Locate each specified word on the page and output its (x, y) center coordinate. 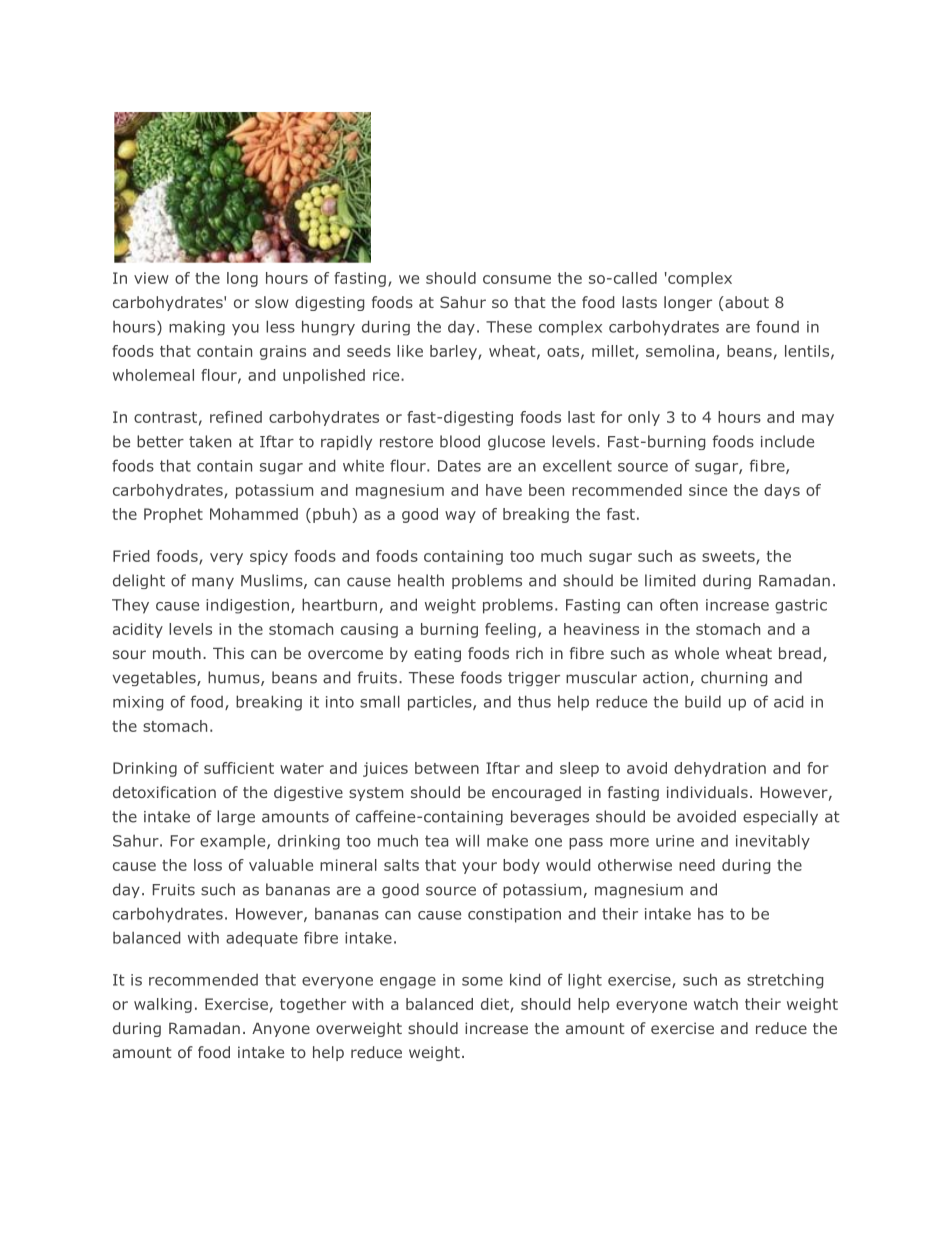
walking (163, 1005)
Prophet (173, 515)
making (197, 328)
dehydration (720, 769)
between (447, 768)
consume (517, 279)
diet (496, 1005)
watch (716, 1004)
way (460, 517)
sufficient (239, 768)
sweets (729, 557)
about (746, 302)
